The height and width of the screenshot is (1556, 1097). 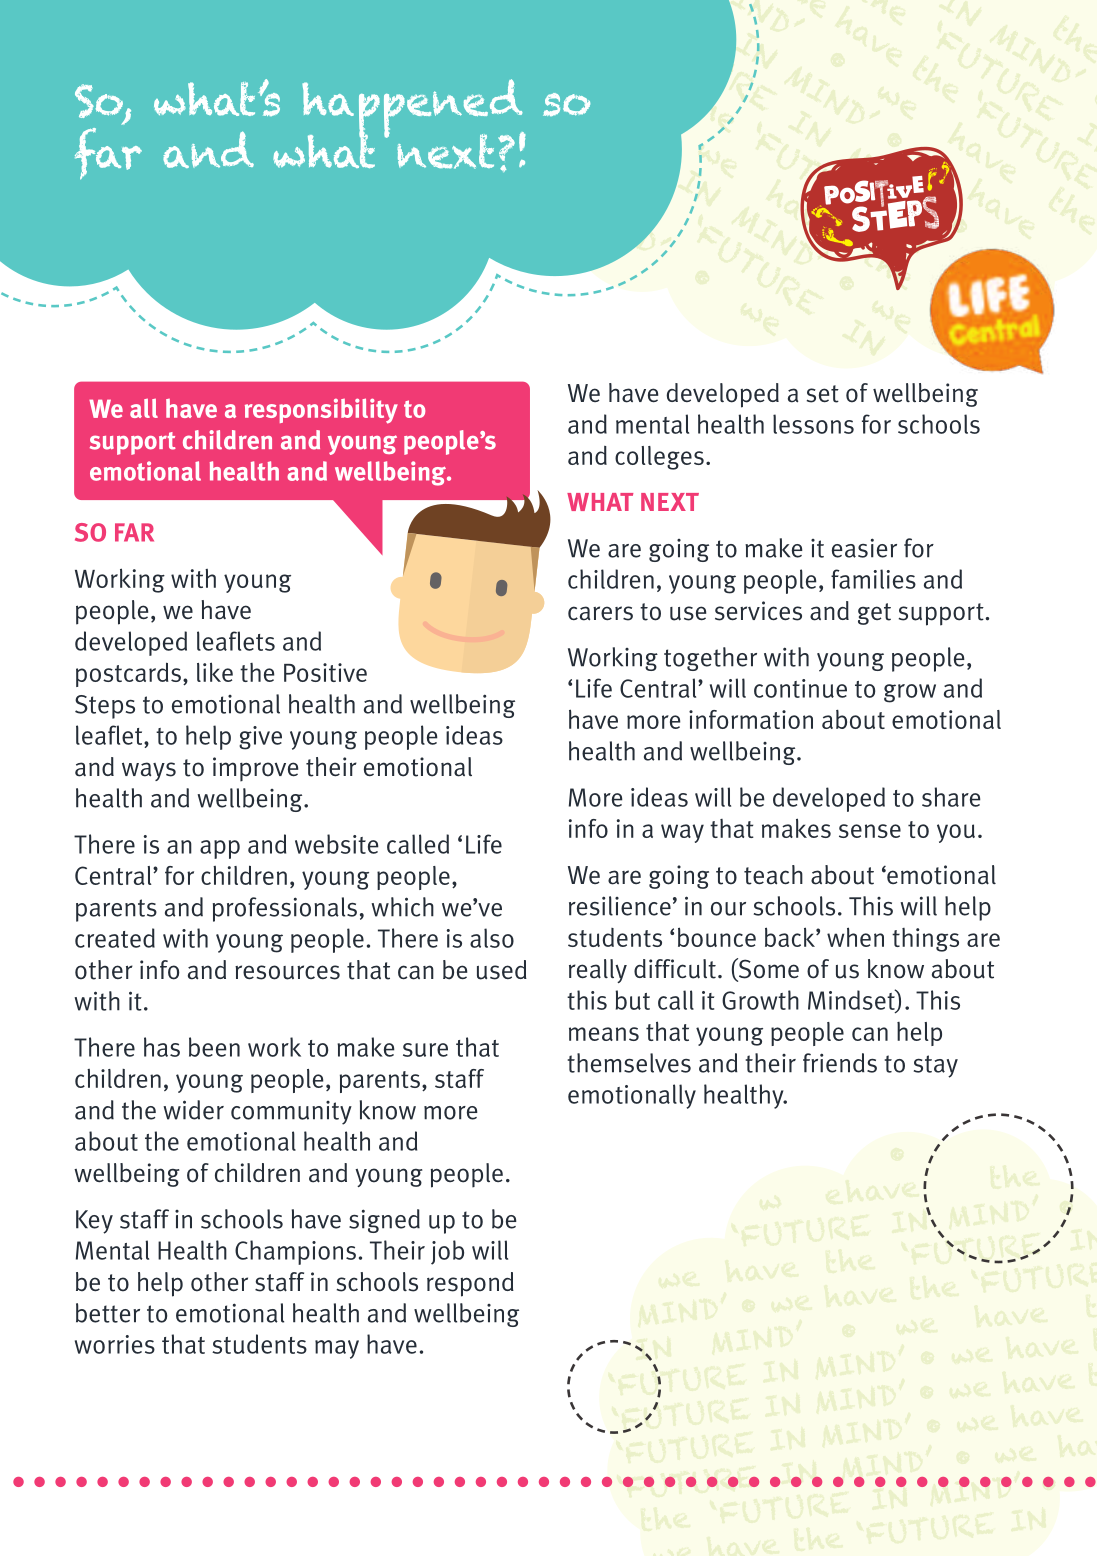 I want to click on continue, so click(x=800, y=688).
